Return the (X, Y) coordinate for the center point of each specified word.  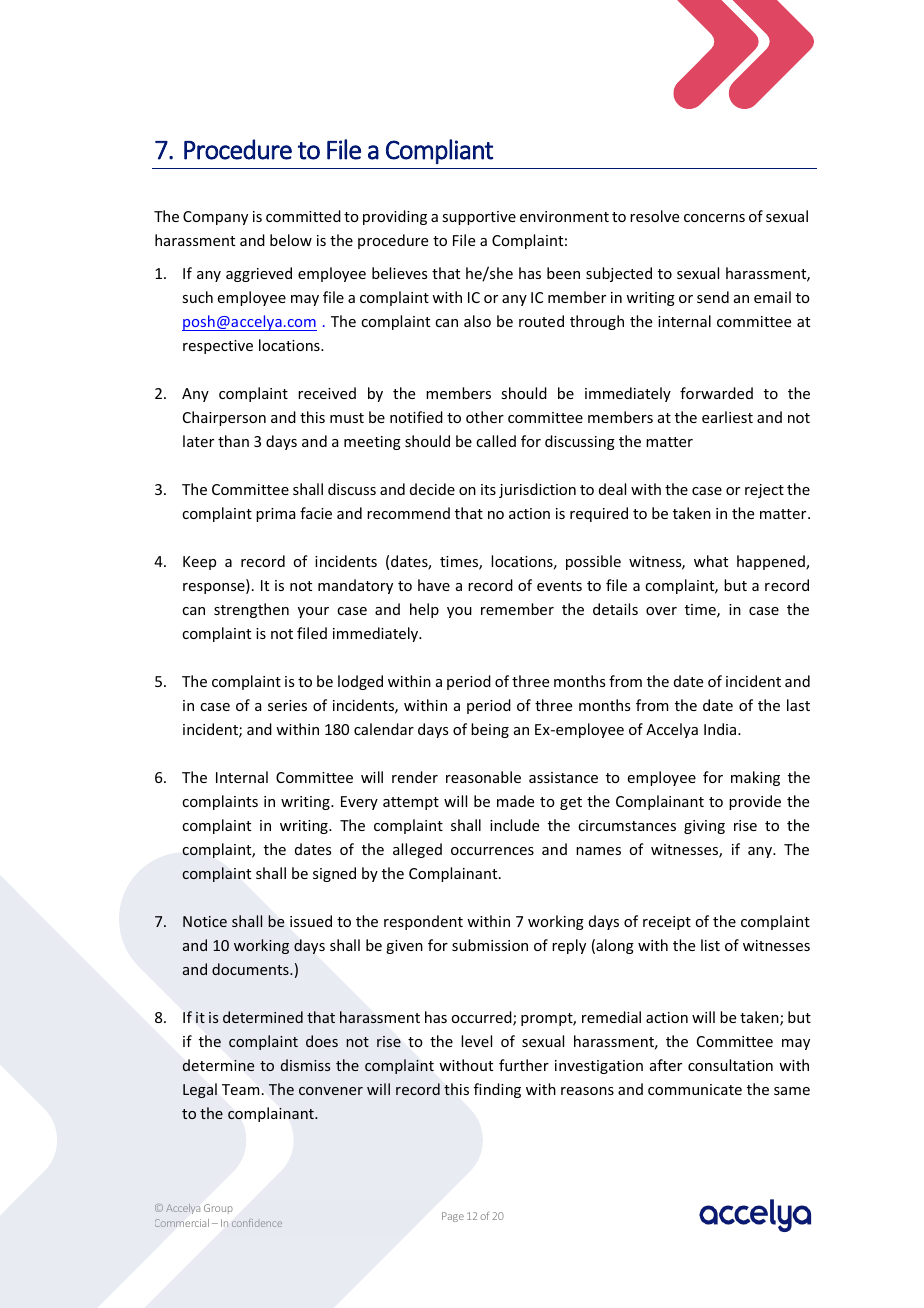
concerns (714, 218)
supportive (479, 218)
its (488, 489)
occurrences (492, 851)
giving (704, 827)
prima (275, 515)
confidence (257, 1223)
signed (334, 874)
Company (215, 218)
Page (453, 1217)
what (711, 561)
